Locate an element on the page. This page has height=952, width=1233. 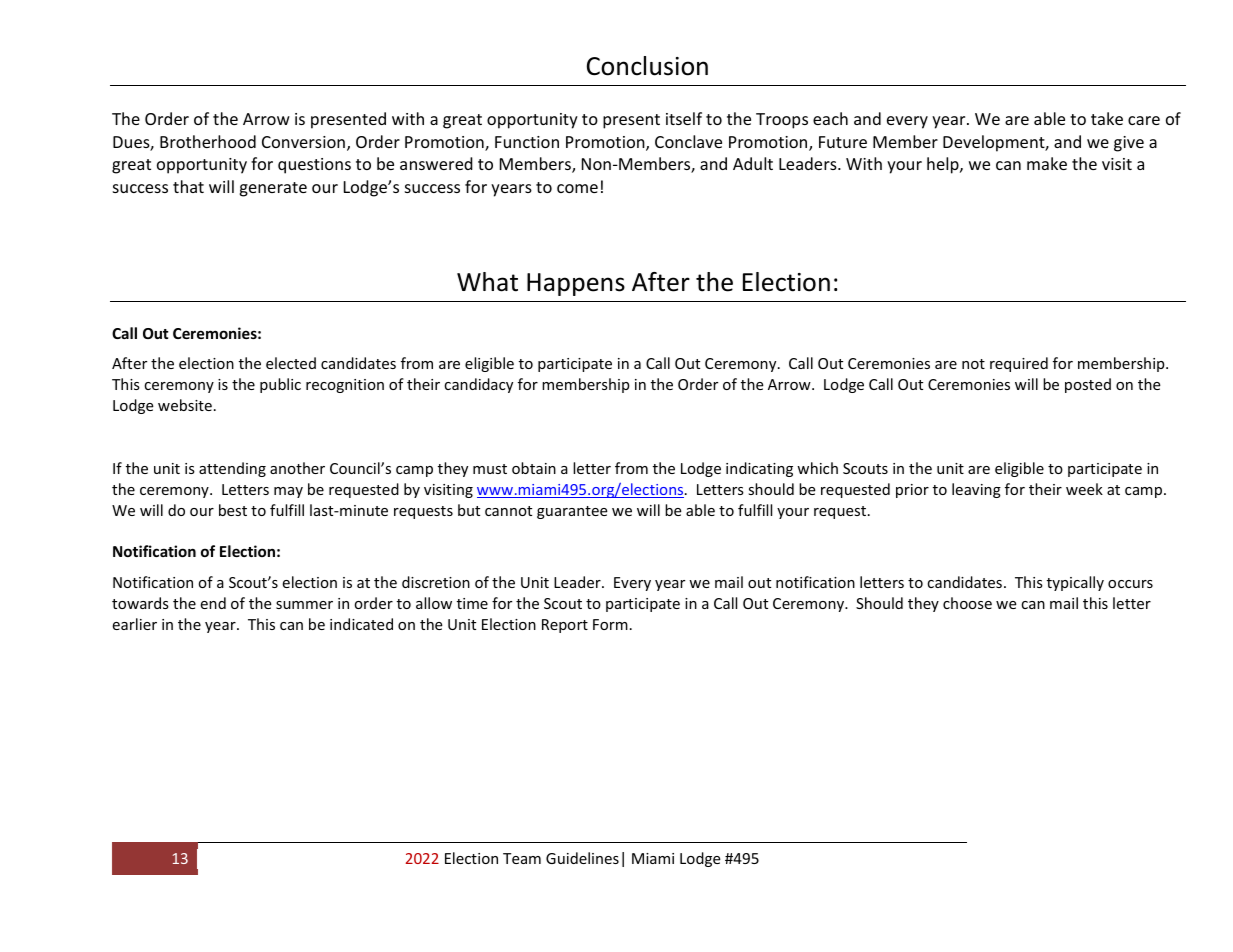
Brotherhood is located at coordinates (208, 141).
